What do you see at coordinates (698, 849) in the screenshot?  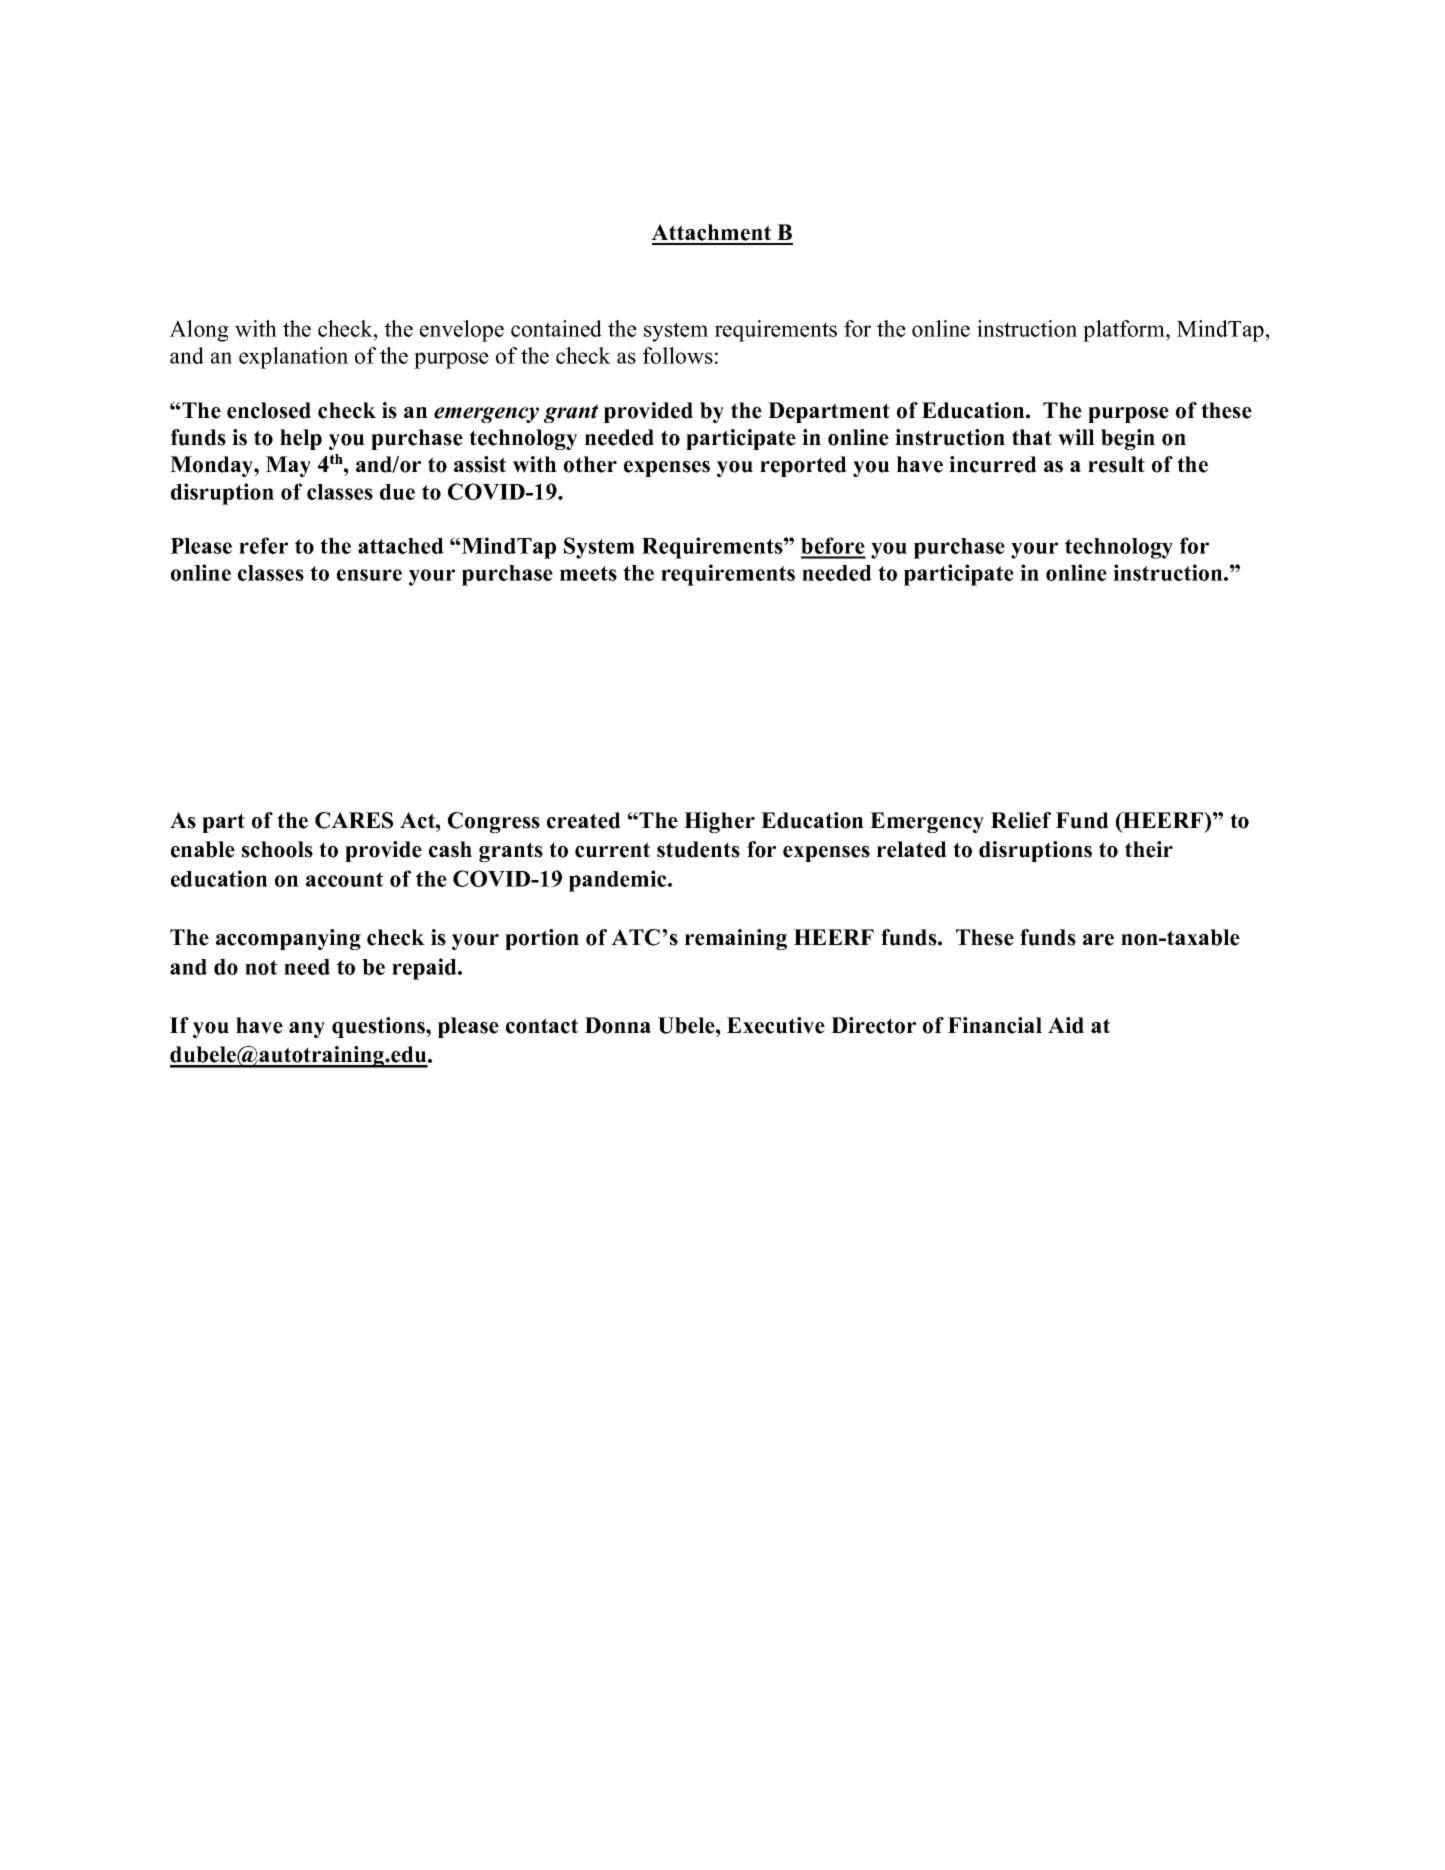 I see `students` at bounding box center [698, 849].
